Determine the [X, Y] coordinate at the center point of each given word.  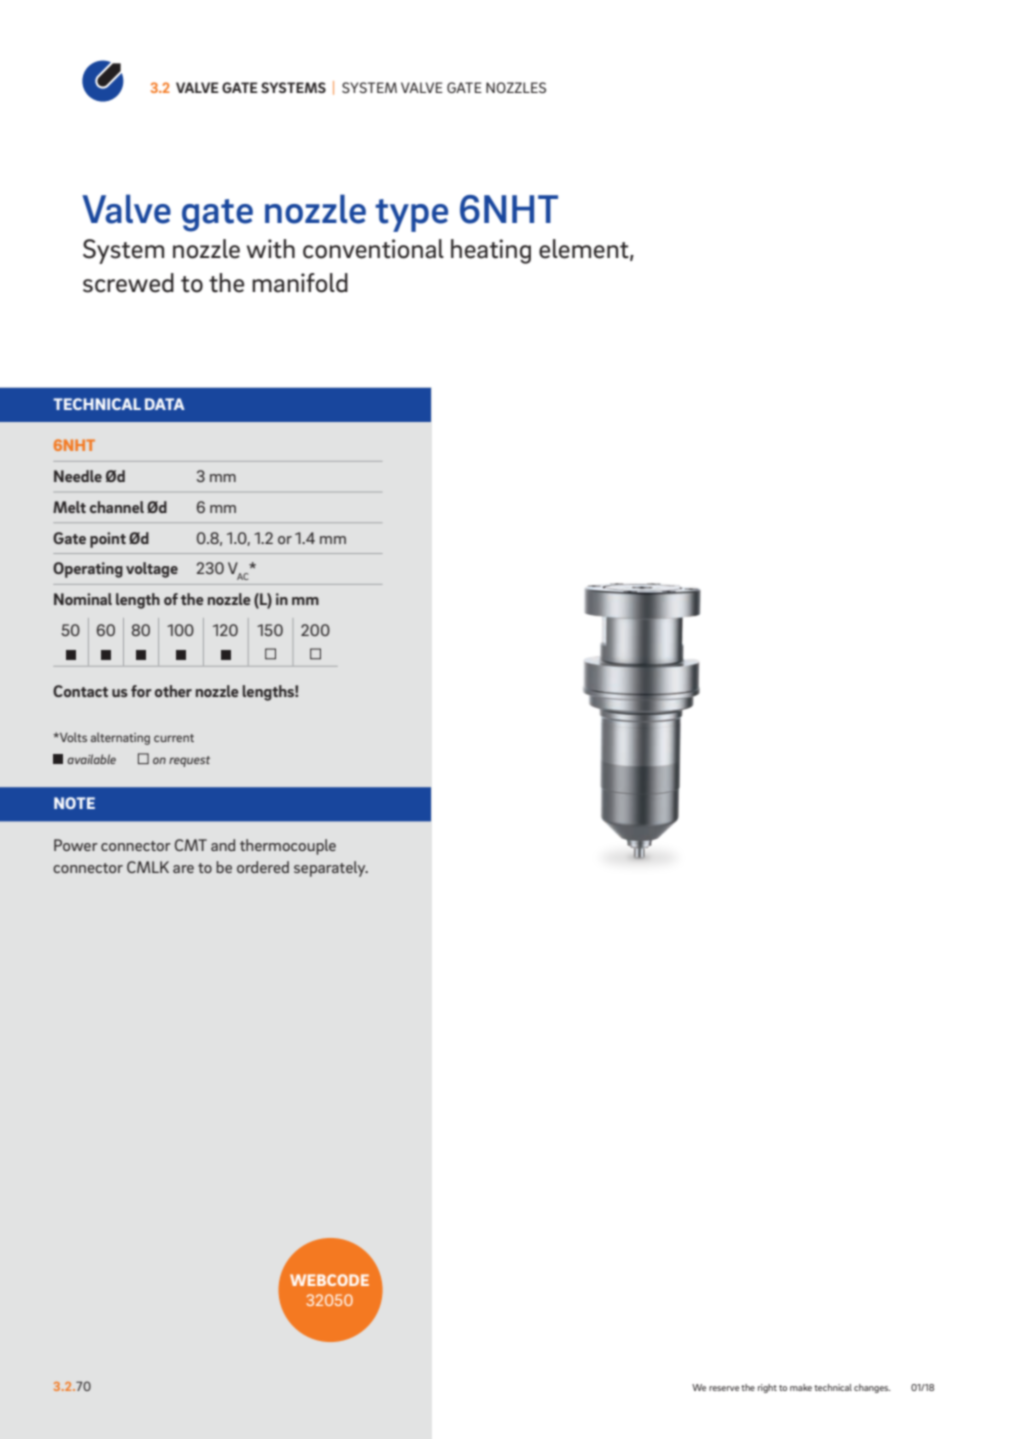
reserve [724, 1388]
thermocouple [288, 847]
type [411, 215]
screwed [128, 283]
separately [331, 869]
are [183, 869]
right [767, 1388]
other [173, 691]
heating [491, 251]
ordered [263, 867]
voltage [152, 570]
